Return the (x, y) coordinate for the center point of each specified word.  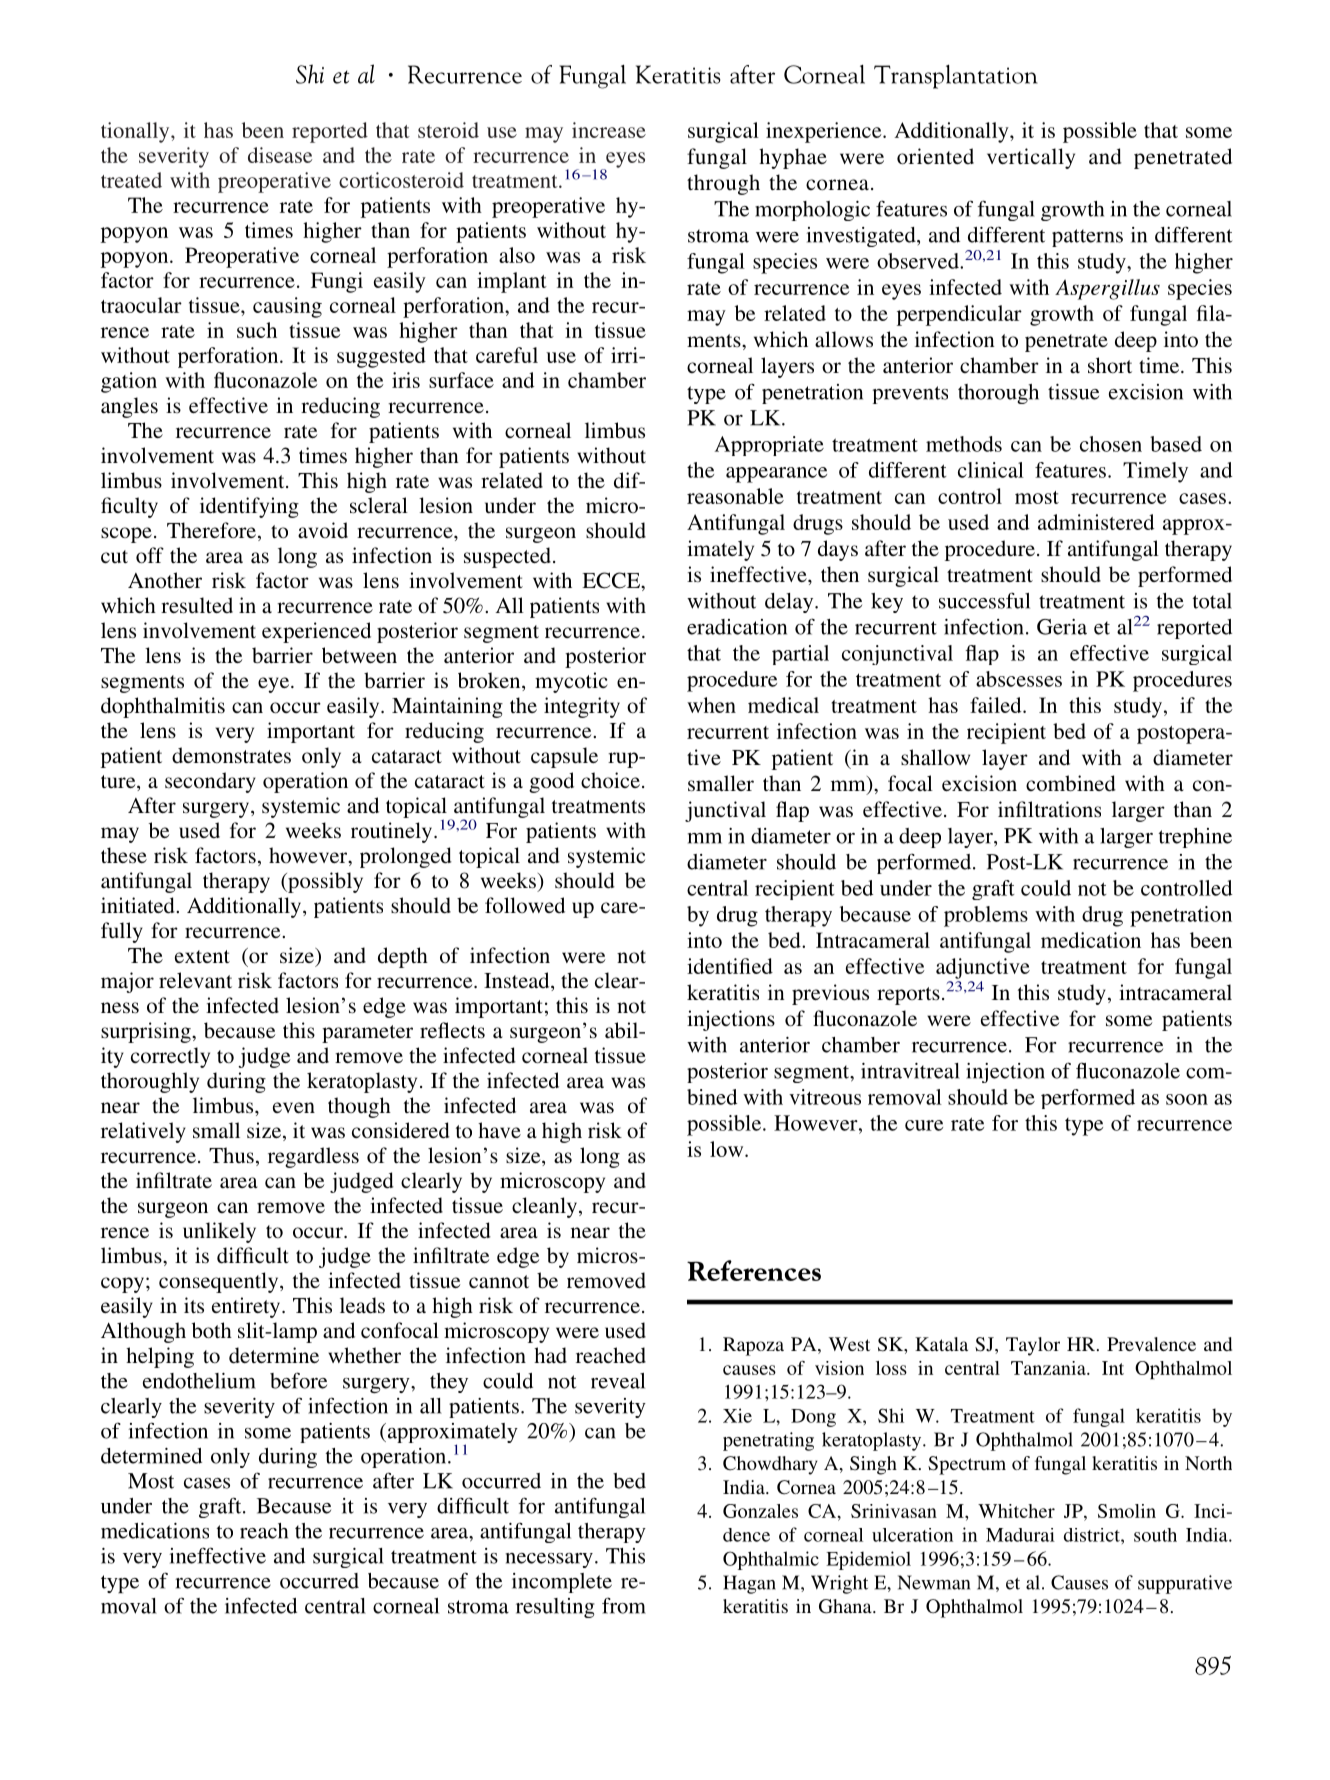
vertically (1031, 158)
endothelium (199, 1381)
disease (280, 155)
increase (609, 130)
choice (610, 780)
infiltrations (1049, 809)
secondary (210, 782)
